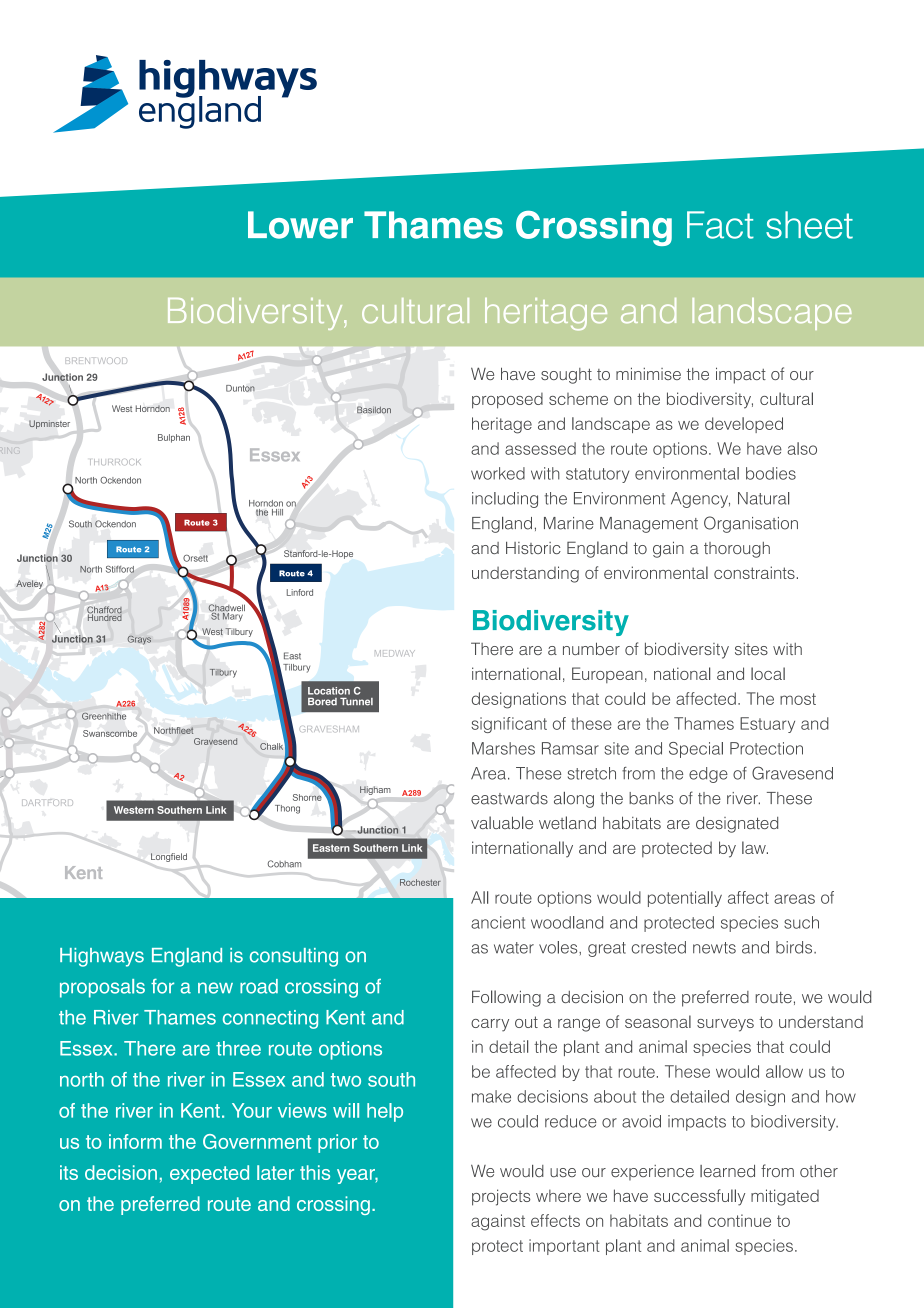  What do you see at coordinates (506, 998) in the image?
I see `Following` at bounding box center [506, 998].
